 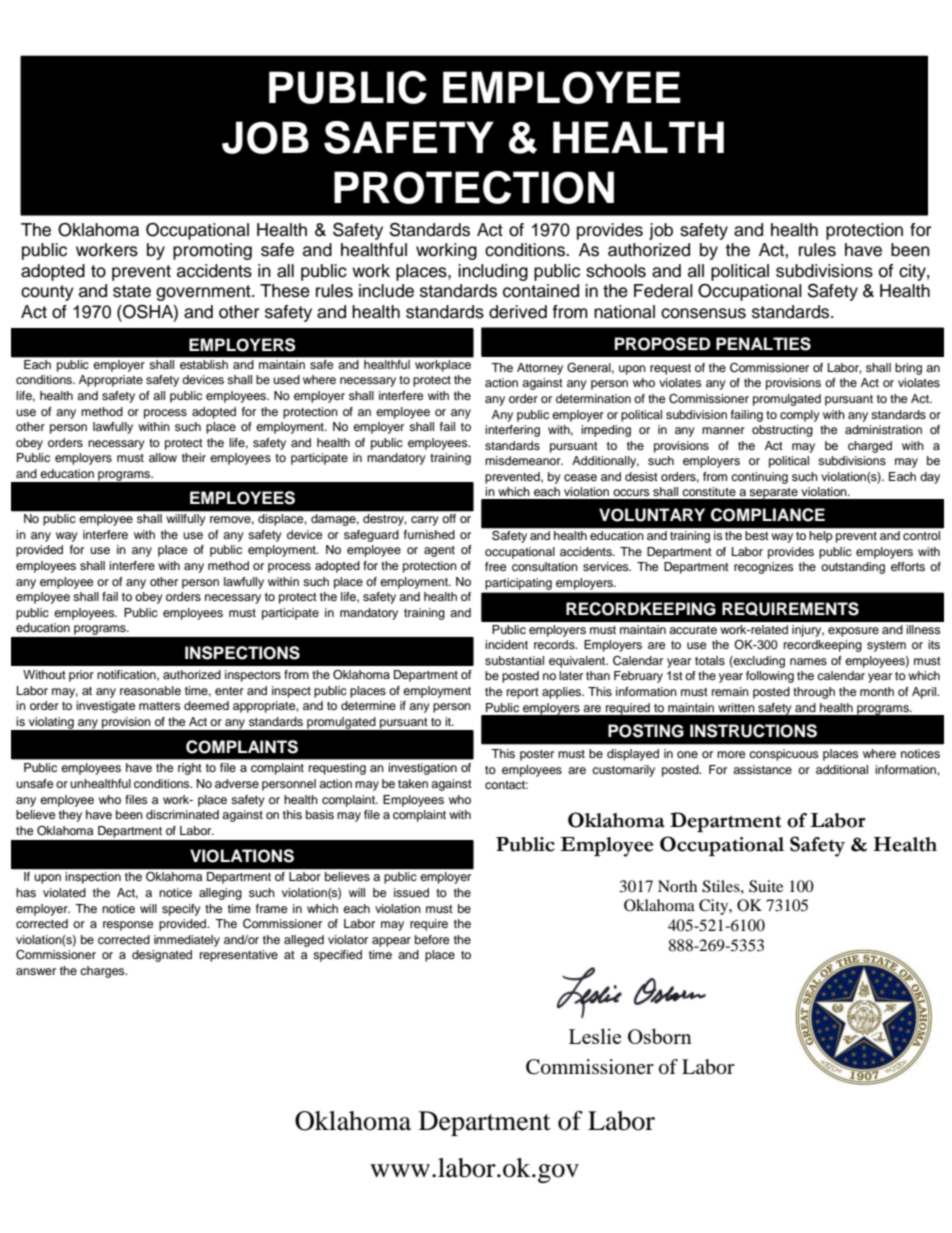 What do you see at coordinates (132, 291) in the screenshot?
I see `state` at bounding box center [132, 291].
